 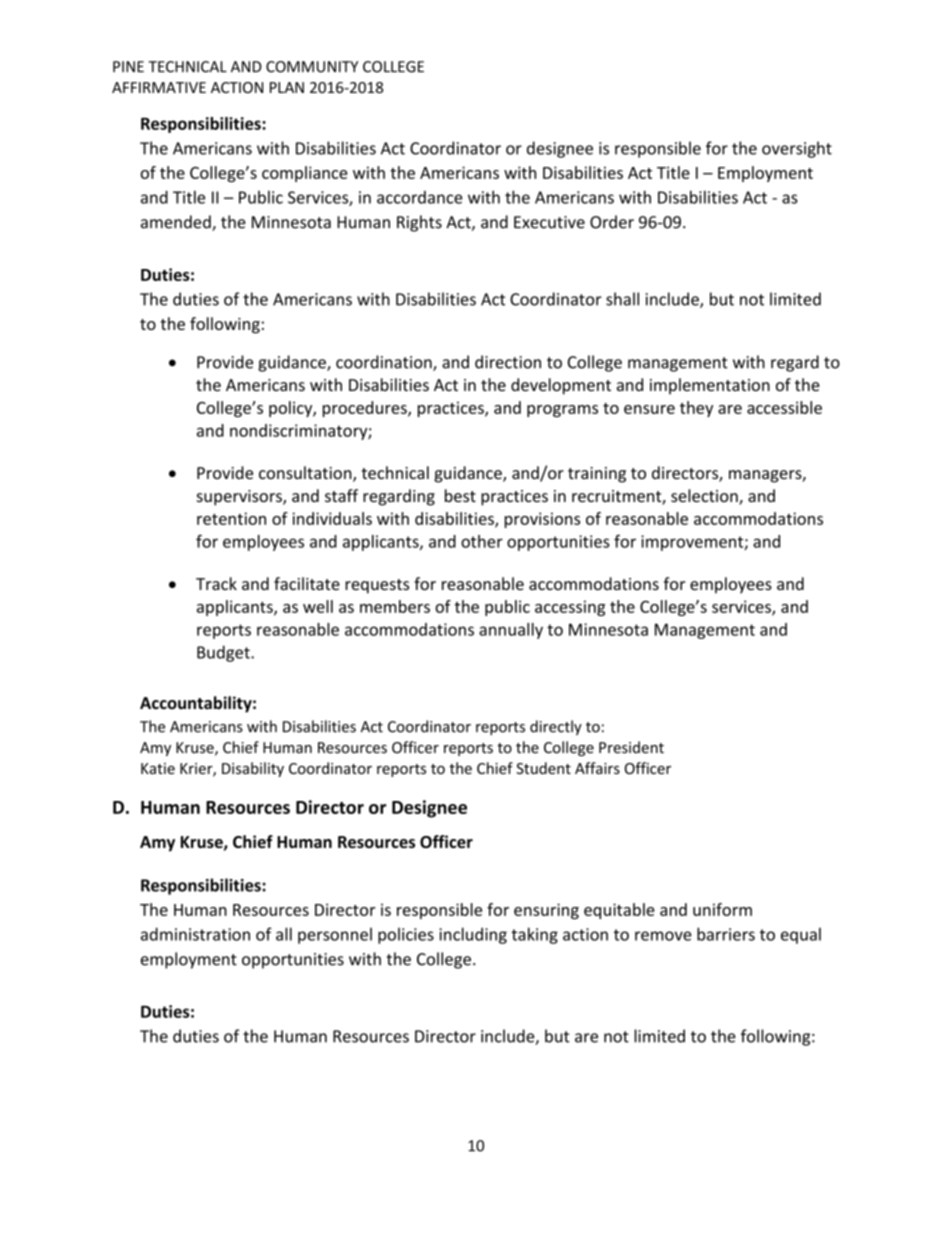 What do you see at coordinates (556, 727) in the screenshot?
I see `directly` at bounding box center [556, 727].
